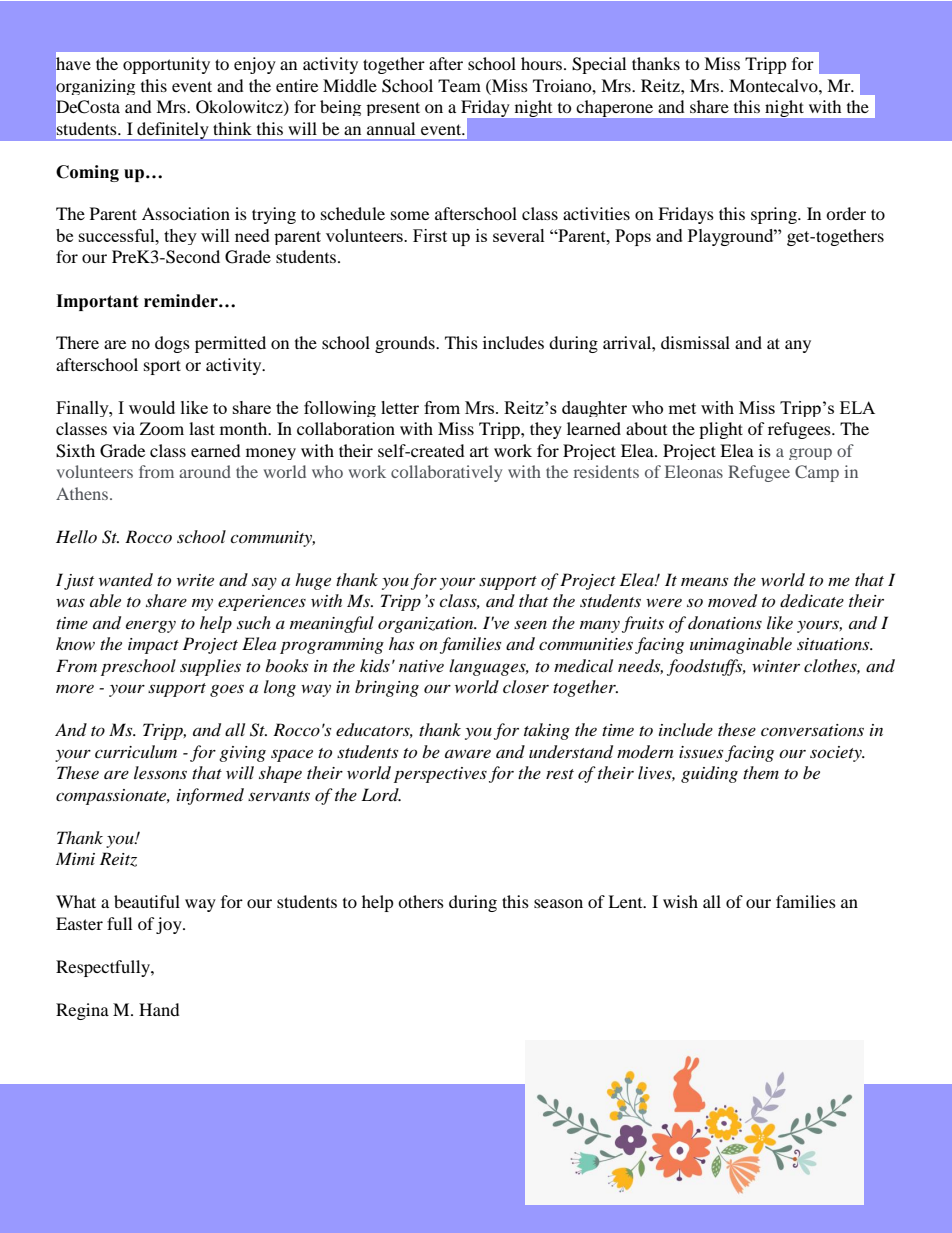 The height and width of the document is (1233, 952). What do you see at coordinates (159, 1009) in the document?
I see `Hand` at bounding box center [159, 1009].
